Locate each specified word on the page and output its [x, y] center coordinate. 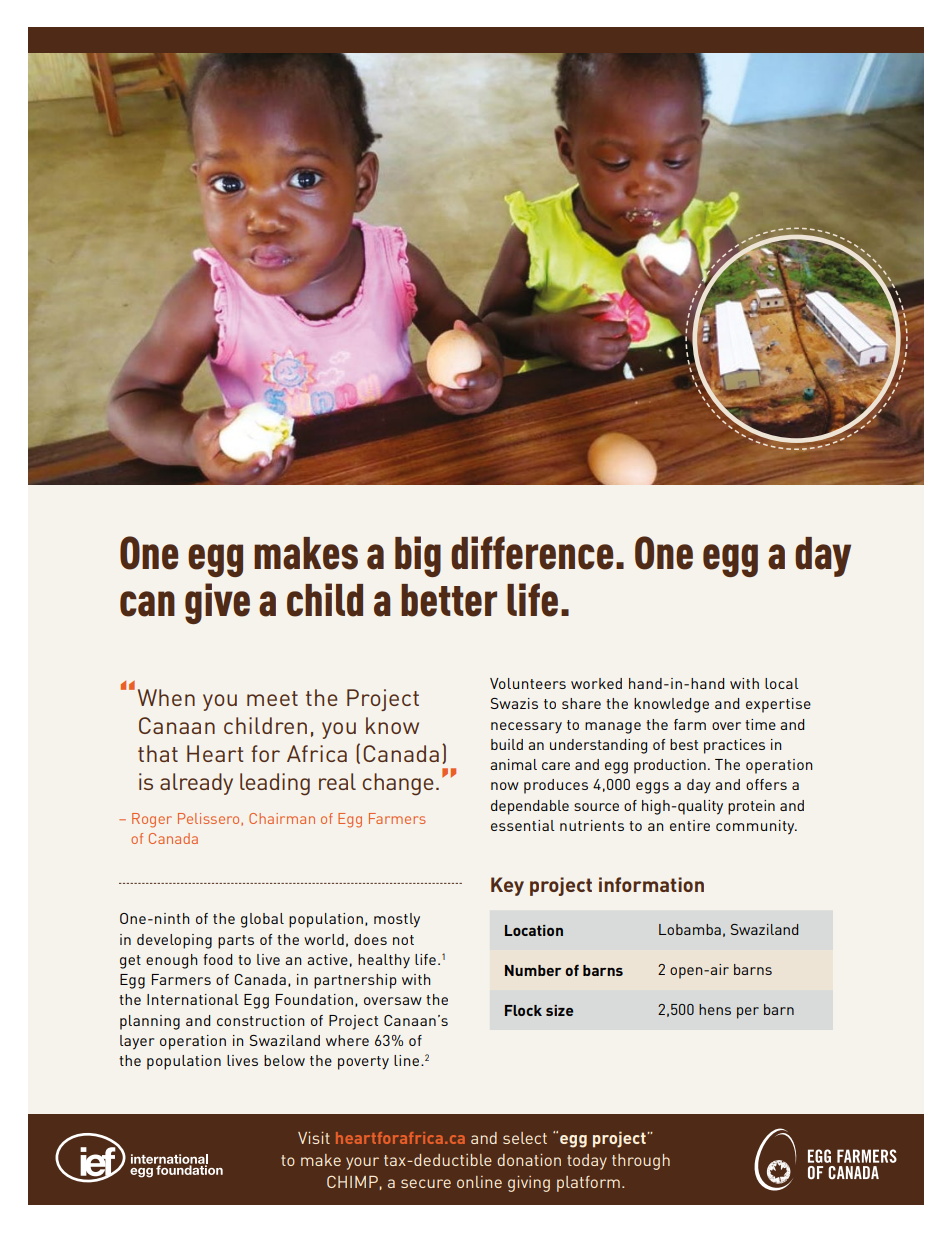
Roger [152, 820]
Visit [314, 1138]
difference [532, 553]
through [641, 1162]
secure [426, 1183]
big [418, 556]
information [651, 884]
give [217, 603]
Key [507, 886]
